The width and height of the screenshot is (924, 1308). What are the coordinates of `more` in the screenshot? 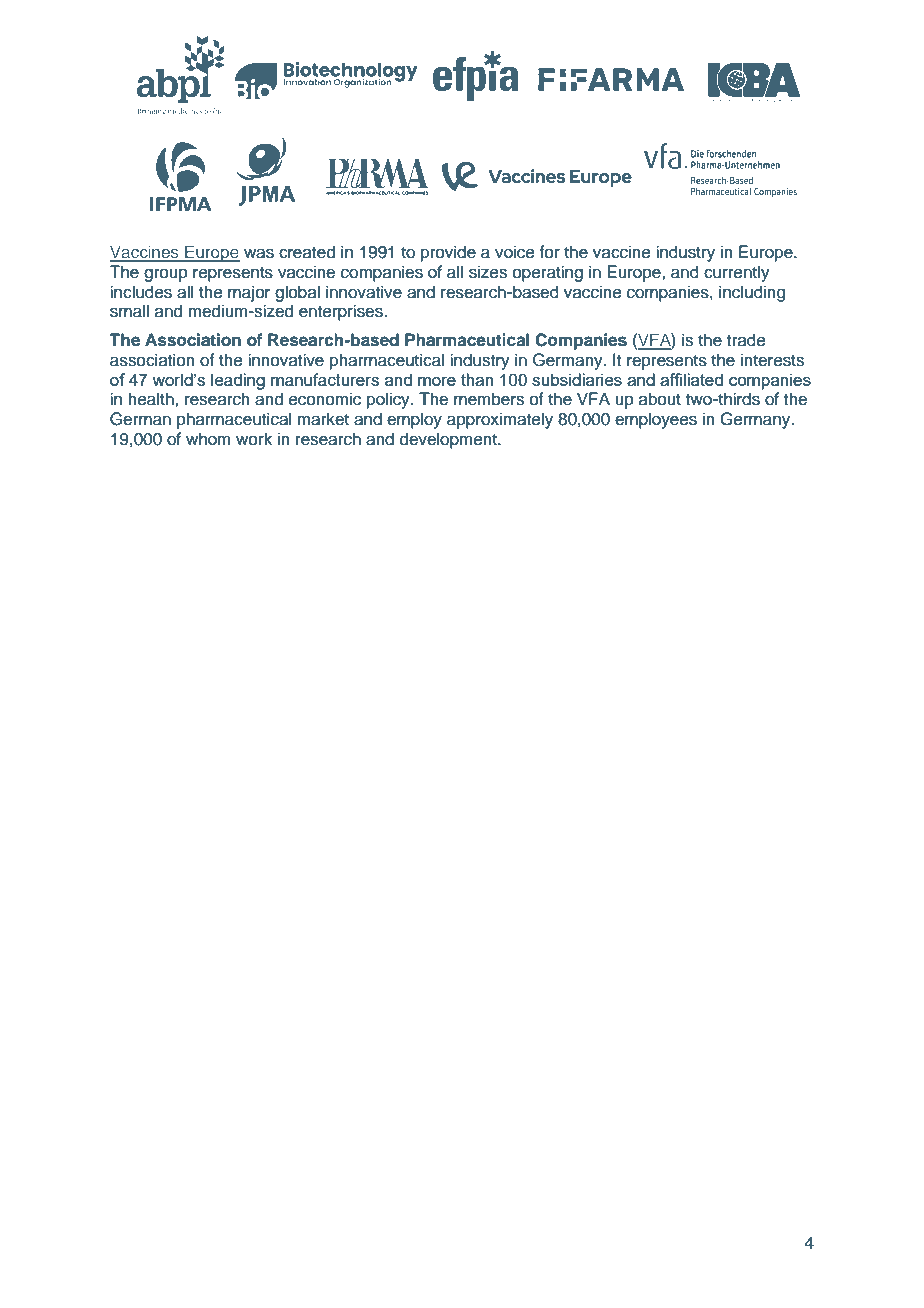 It's located at (437, 381).
